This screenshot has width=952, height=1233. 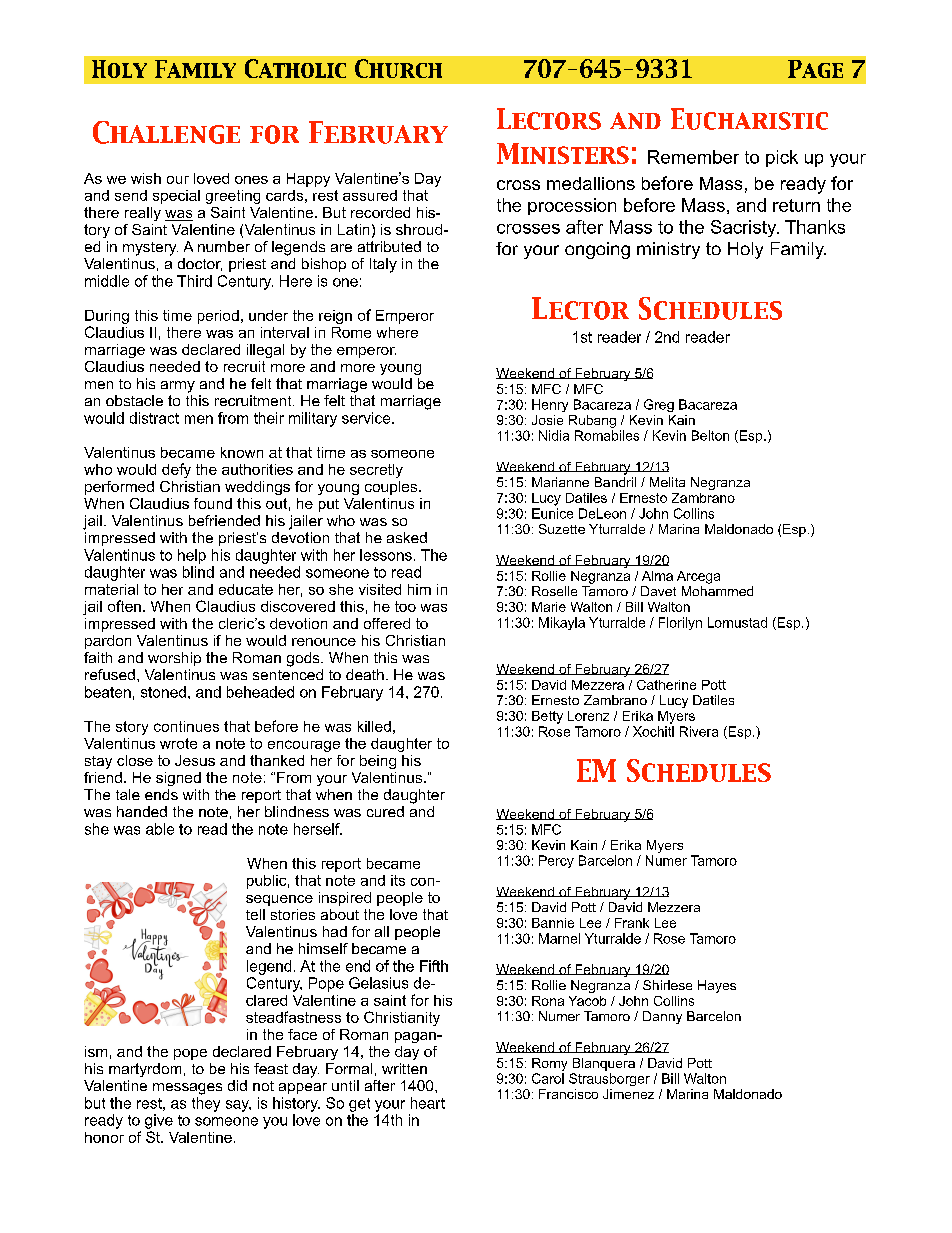 I want to click on being, so click(x=378, y=762).
